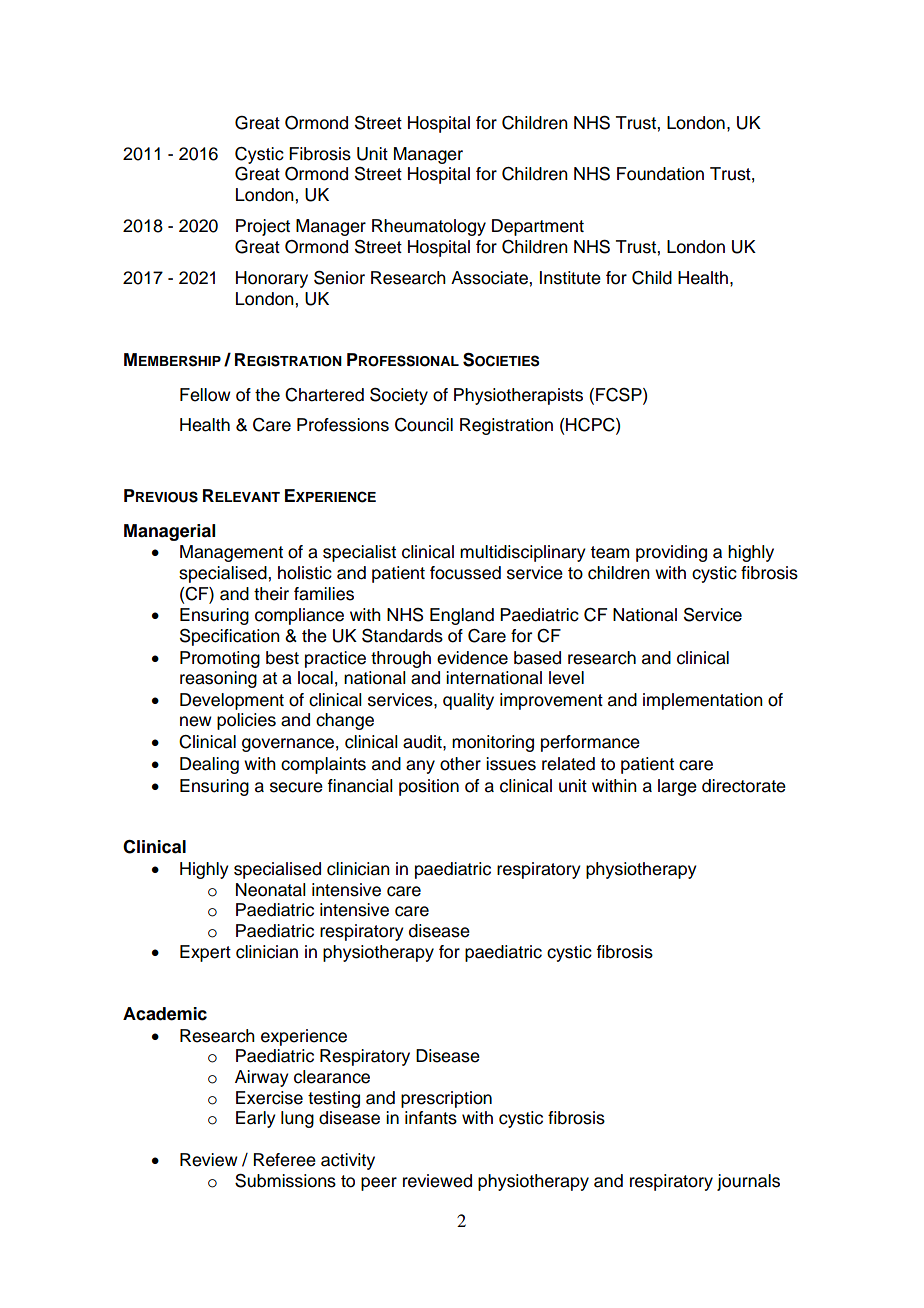  What do you see at coordinates (660, 174) in the page?
I see `Foundation` at bounding box center [660, 174].
